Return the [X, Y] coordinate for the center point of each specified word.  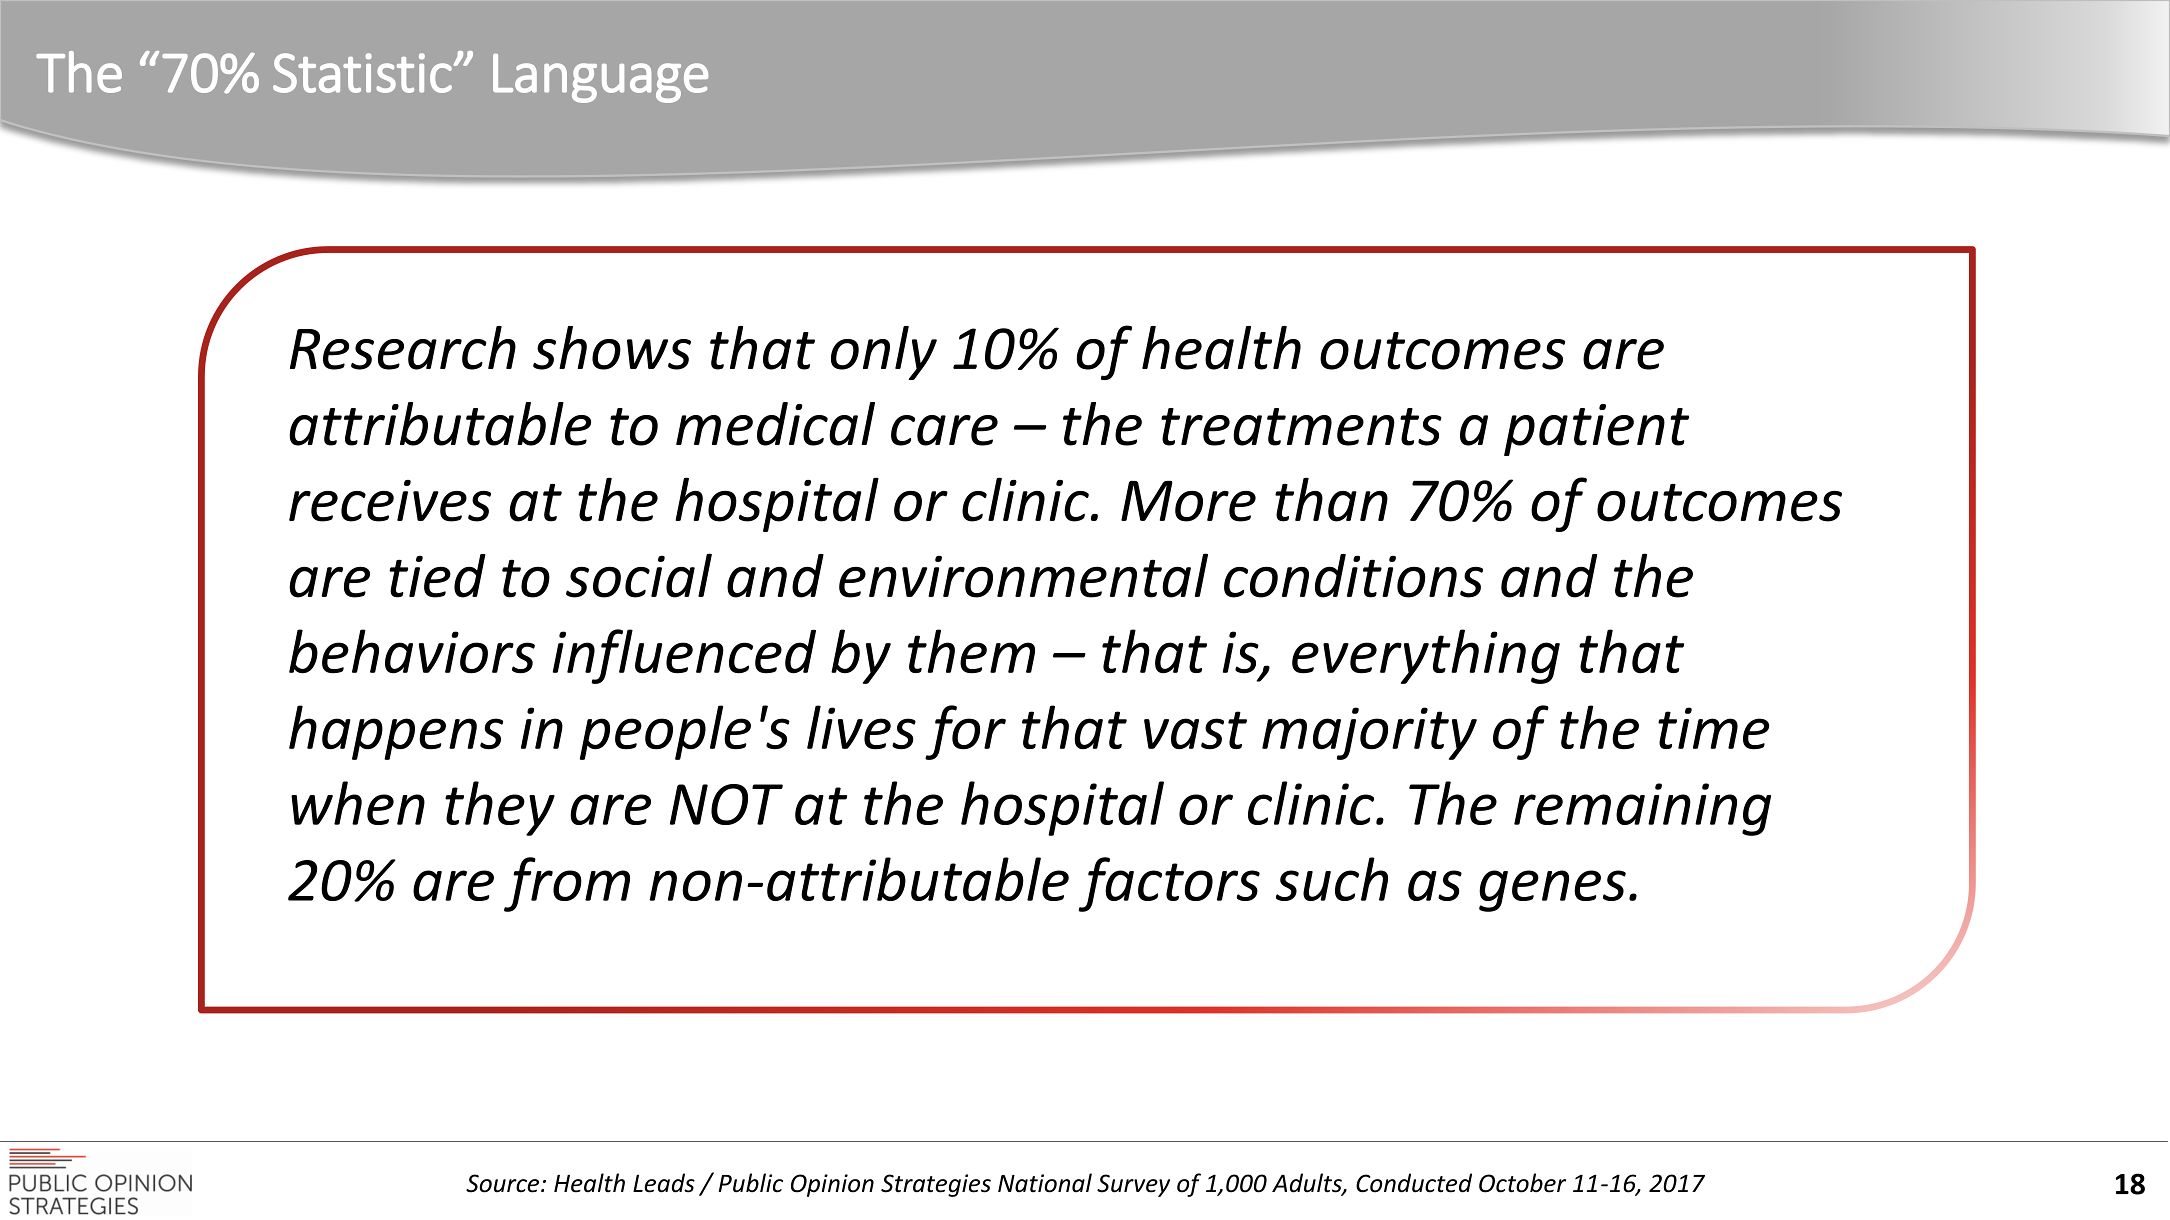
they [500, 808]
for [965, 732]
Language [600, 78]
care [944, 430]
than [1331, 499]
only [884, 353]
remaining [1642, 809]
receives [390, 501]
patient [1596, 430]
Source [502, 1183]
